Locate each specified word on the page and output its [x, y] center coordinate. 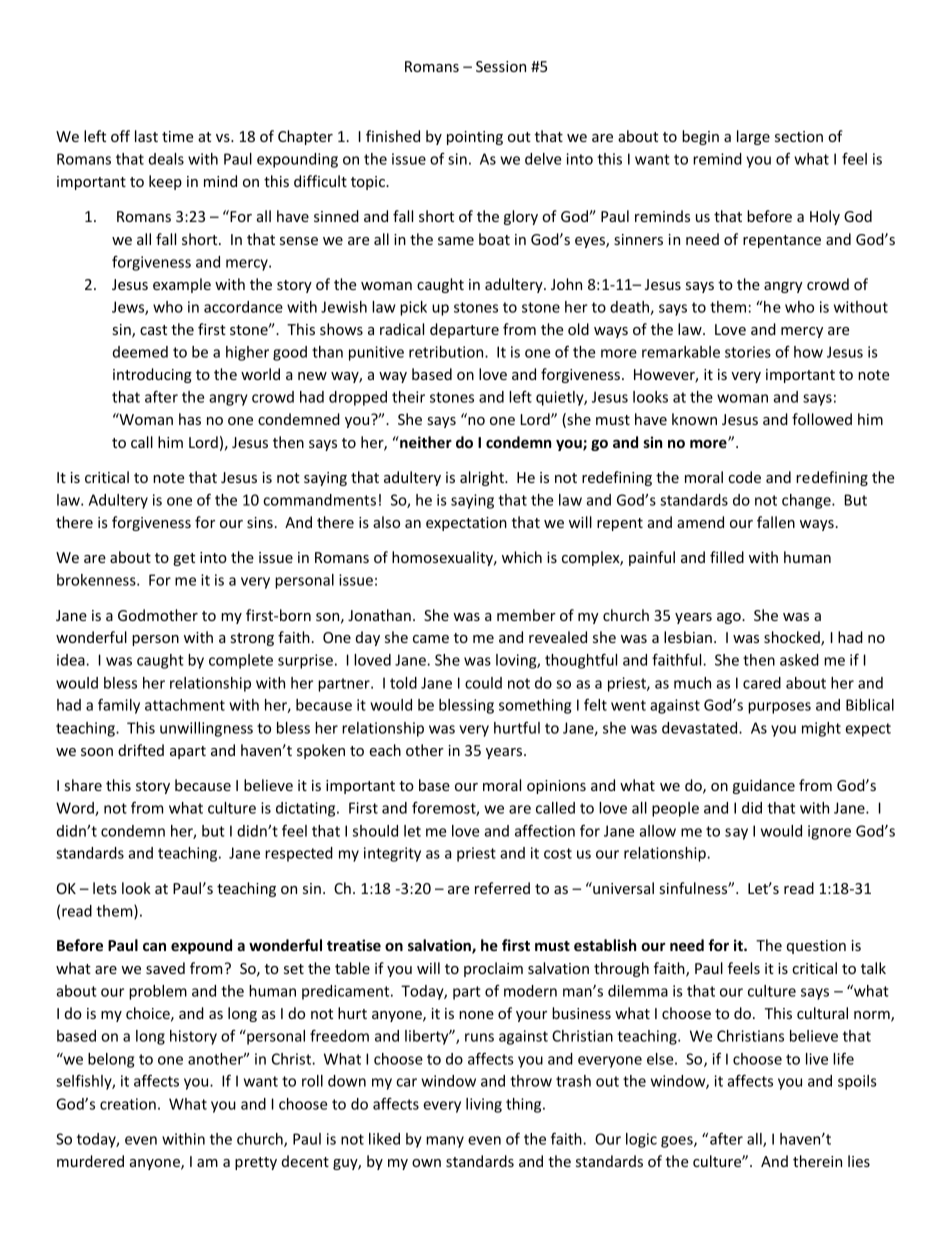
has [190, 419]
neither [425, 442]
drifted [141, 750]
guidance [764, 786]
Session [501, 66]
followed [822, 419]
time [177, 136]
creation [128, 1104]
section [799, 136]
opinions [556, 787]
